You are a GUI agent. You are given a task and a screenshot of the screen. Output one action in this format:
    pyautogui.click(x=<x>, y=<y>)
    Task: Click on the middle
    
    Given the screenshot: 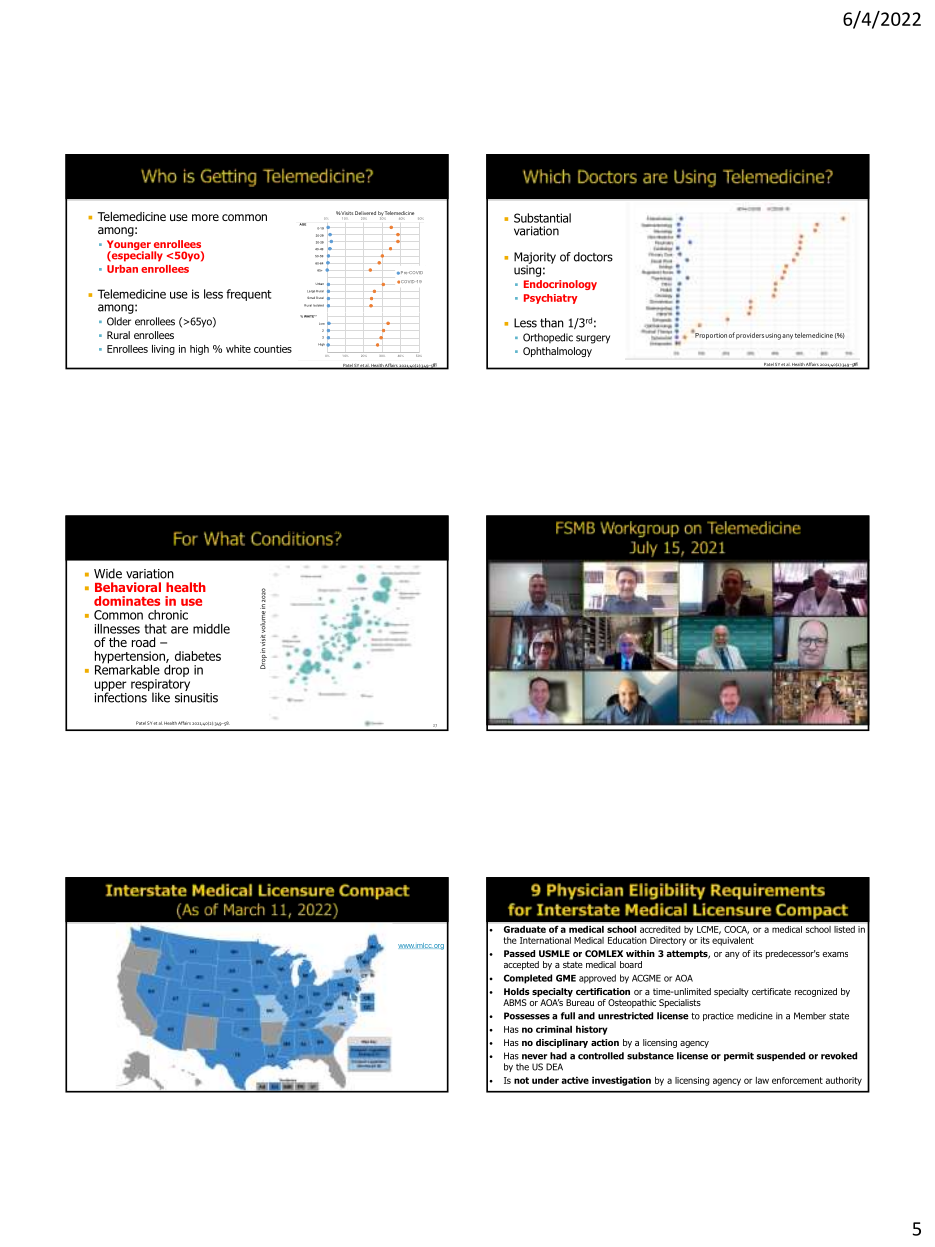 What is the action you would take?
    pyautogui.click(x=211, y=629)
